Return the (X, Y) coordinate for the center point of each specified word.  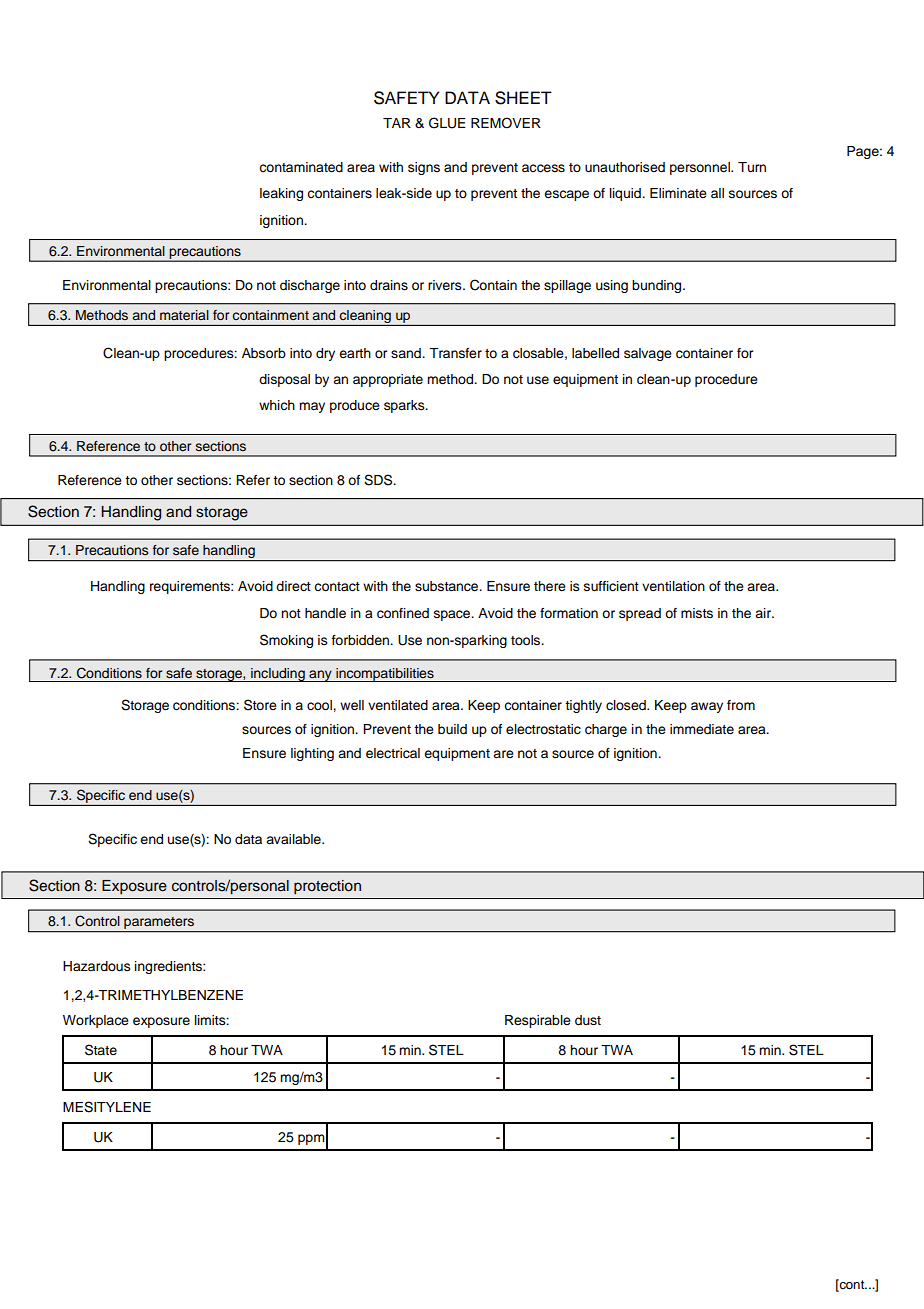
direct (293, 586)
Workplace (96, 1021)
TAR (397, 123)
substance (448, 586)
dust (588, 1020)
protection (327, 887)
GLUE (447, 123)
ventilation (673, 586)
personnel (701, 168)
